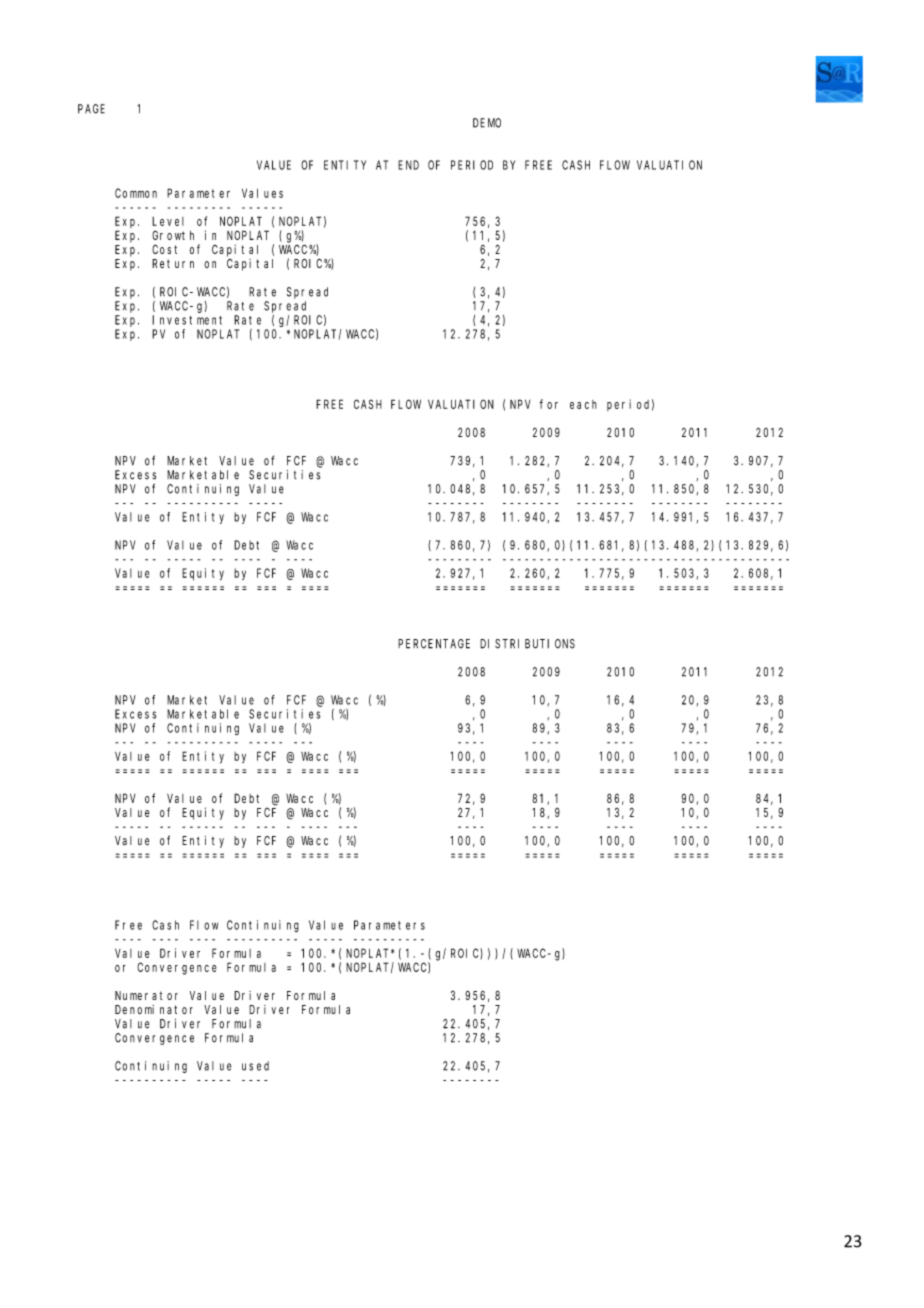  Describe the element at coordinates (583, 404) in the image. I see `each` at that location.
